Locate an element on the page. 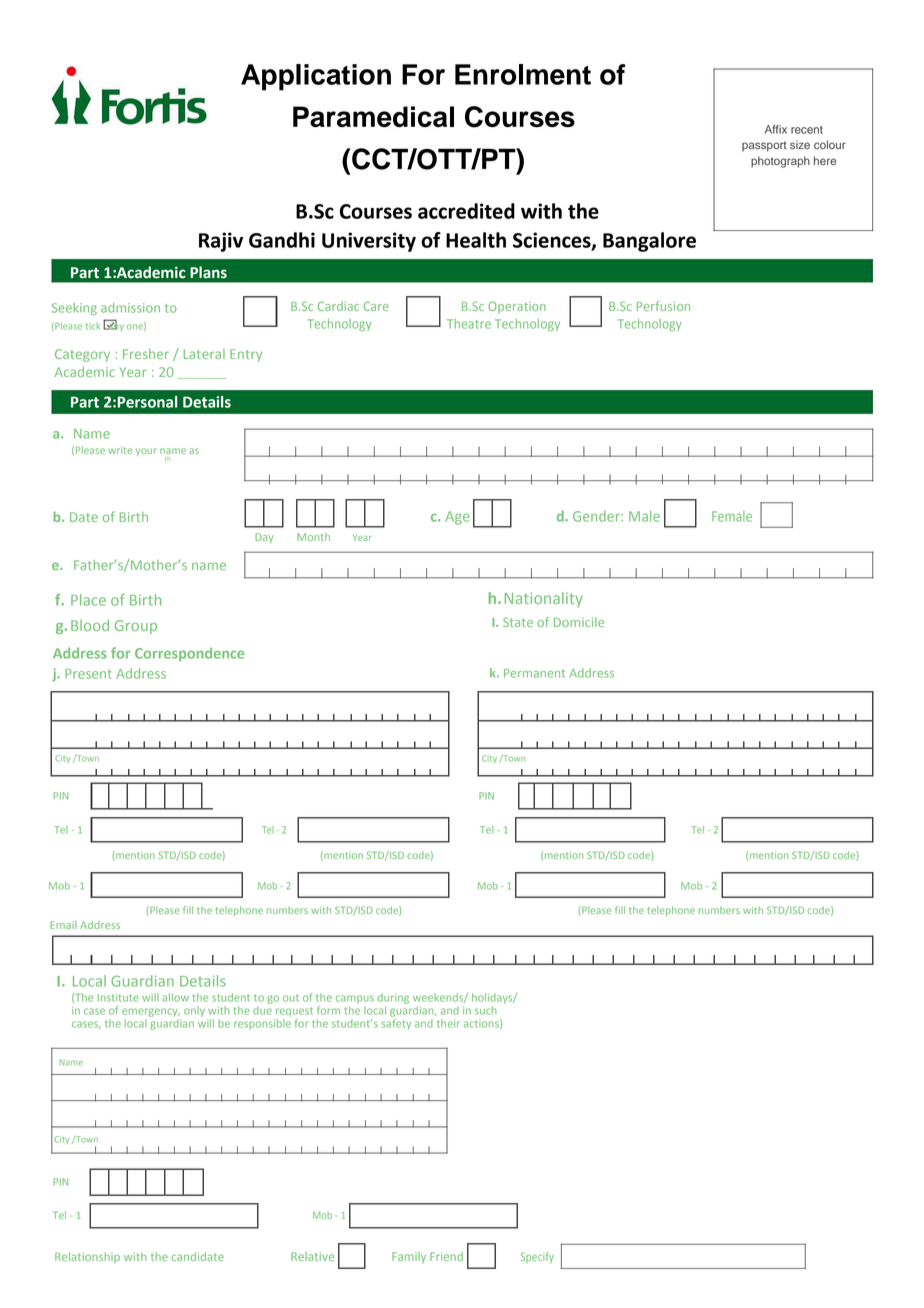 The height and width of the document is (1308, 924). Fresher is located at coordinates (146, 354).
